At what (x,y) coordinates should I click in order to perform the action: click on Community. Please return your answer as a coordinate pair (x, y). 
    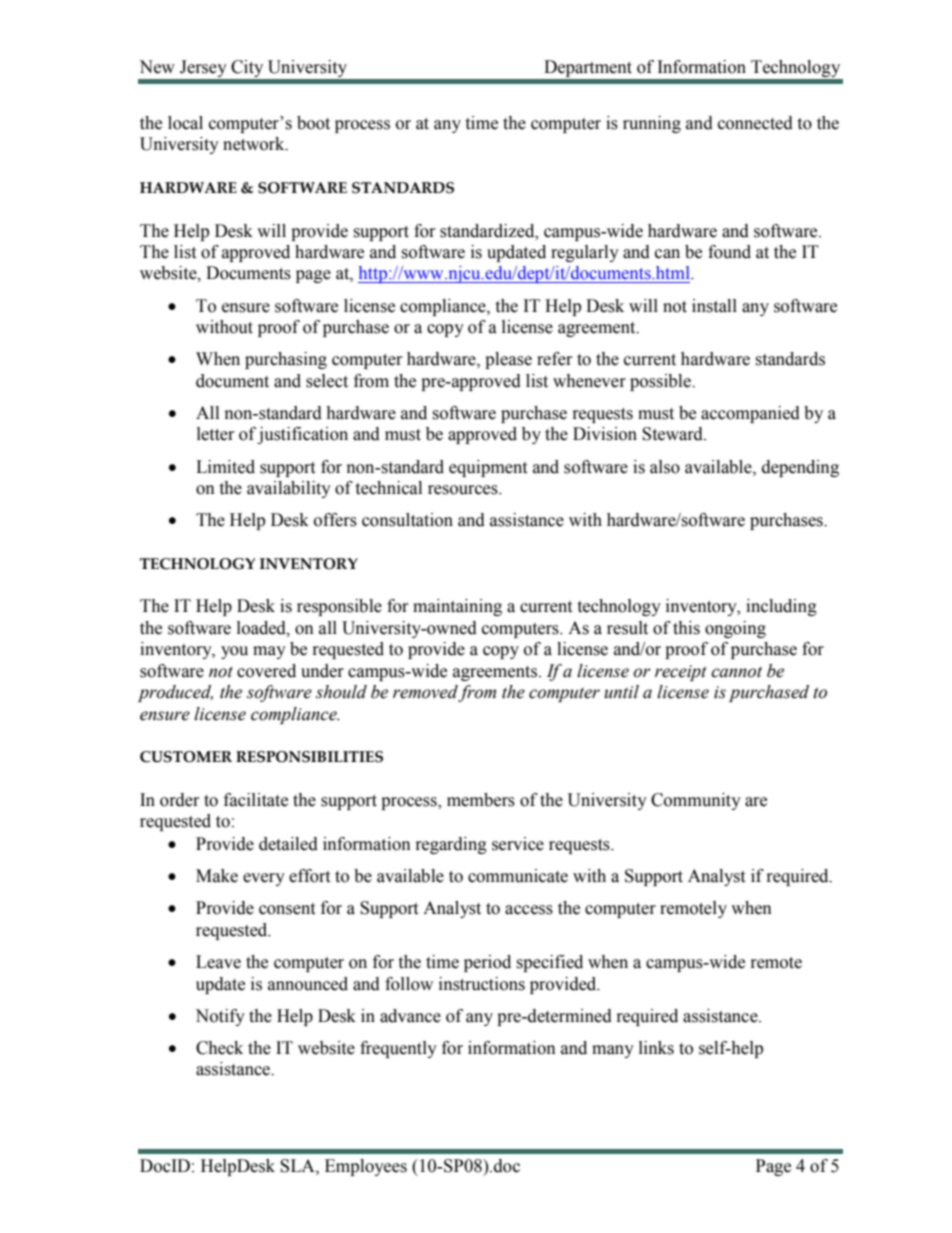
    Looking at the image, I should click on (696, 801).
